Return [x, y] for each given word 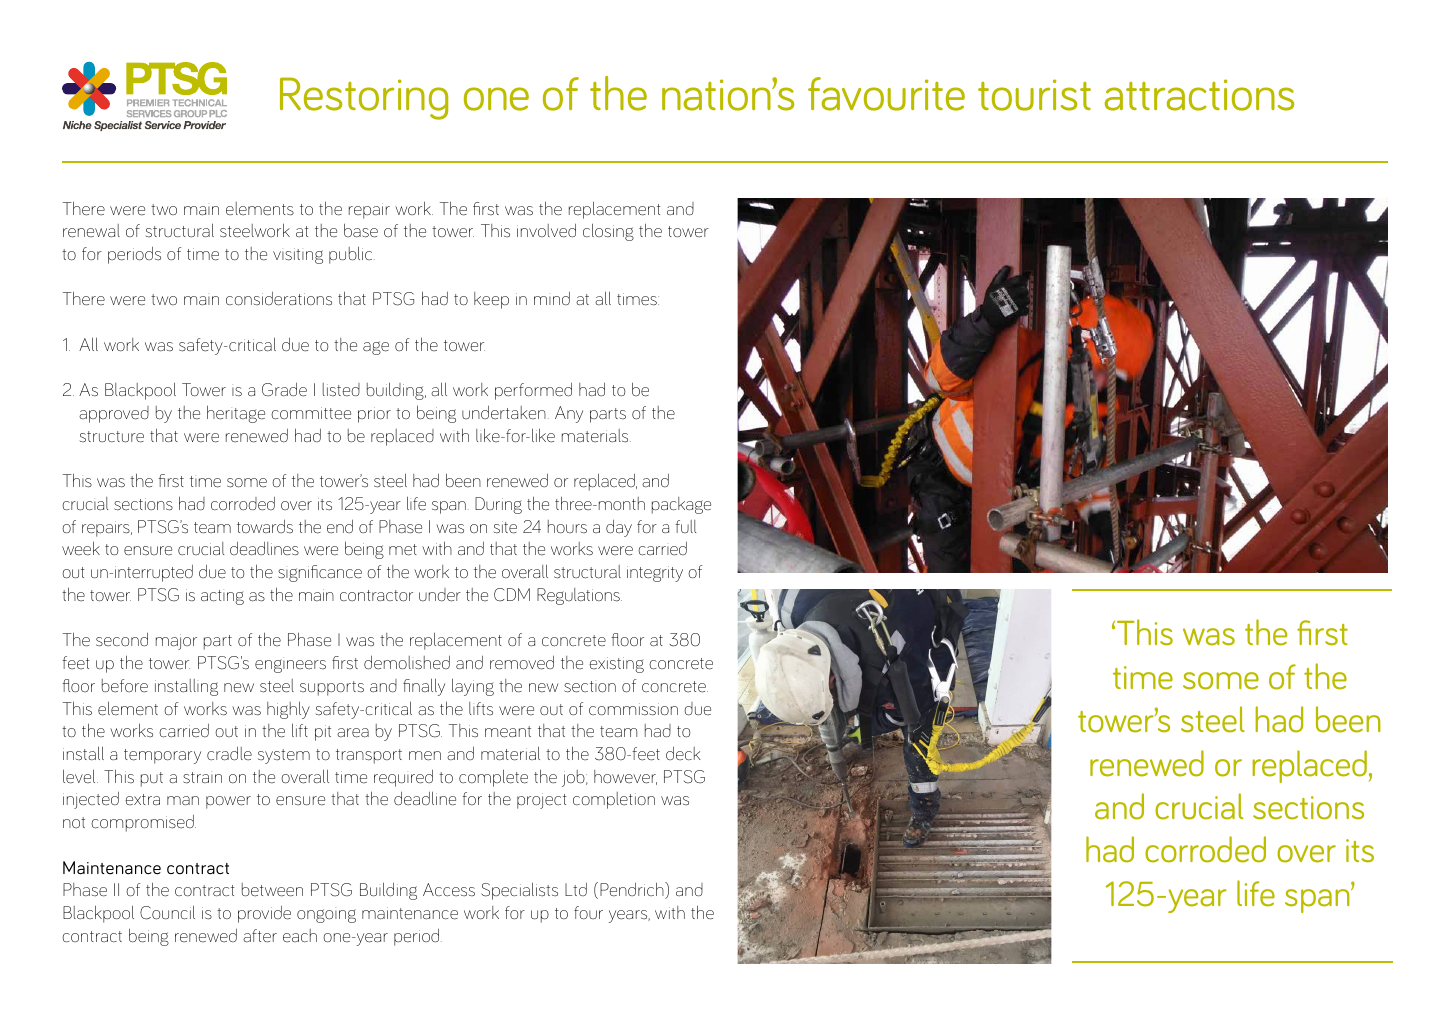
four [588, 913]
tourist [1034, 95]
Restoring [364, 98]
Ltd [576, 889]
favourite [886, 94]
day [619, 528]
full [685, 527]
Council [167, 912]
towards [265, 526]
